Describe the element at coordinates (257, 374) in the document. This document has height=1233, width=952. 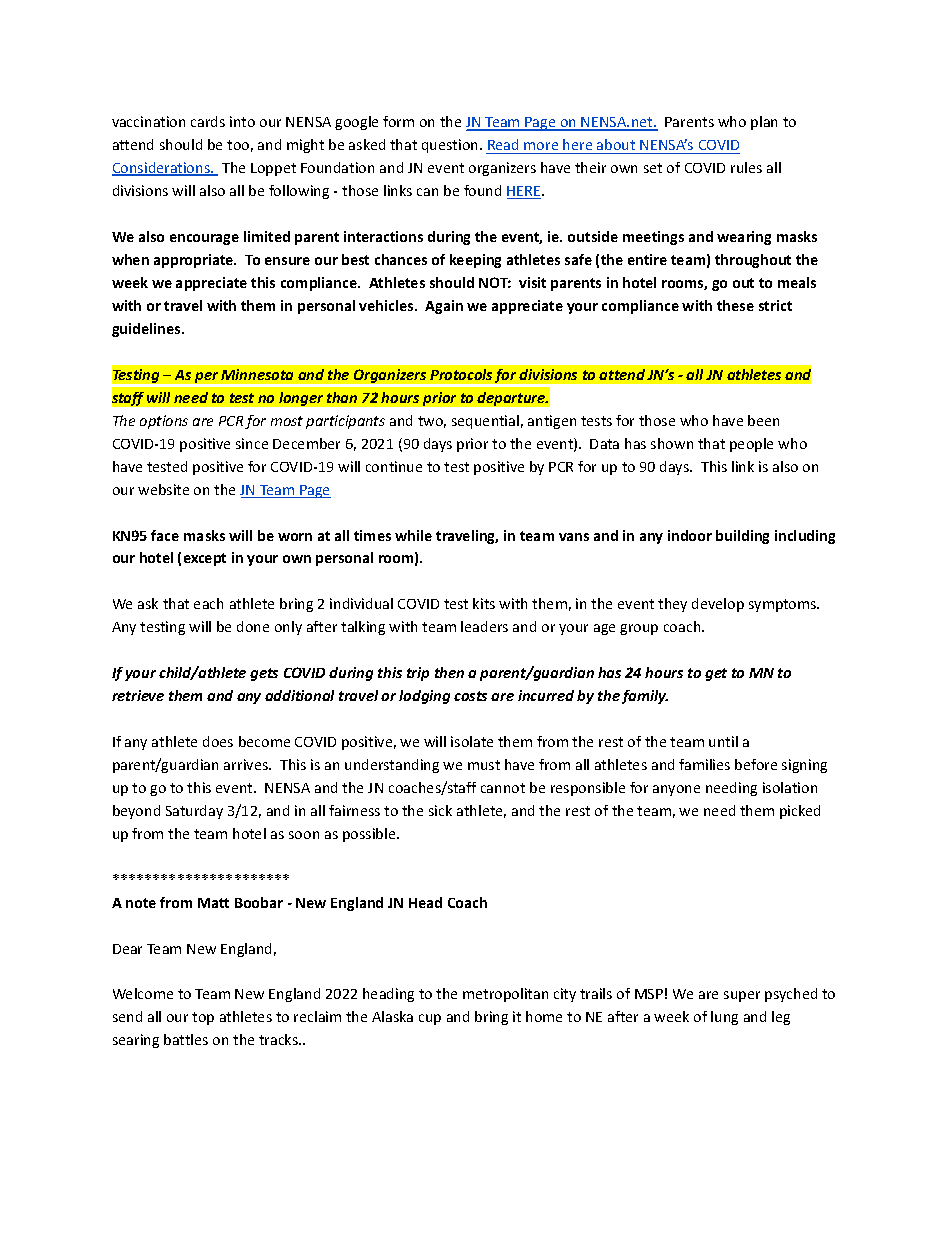
I see `Minnesota` at that location.
